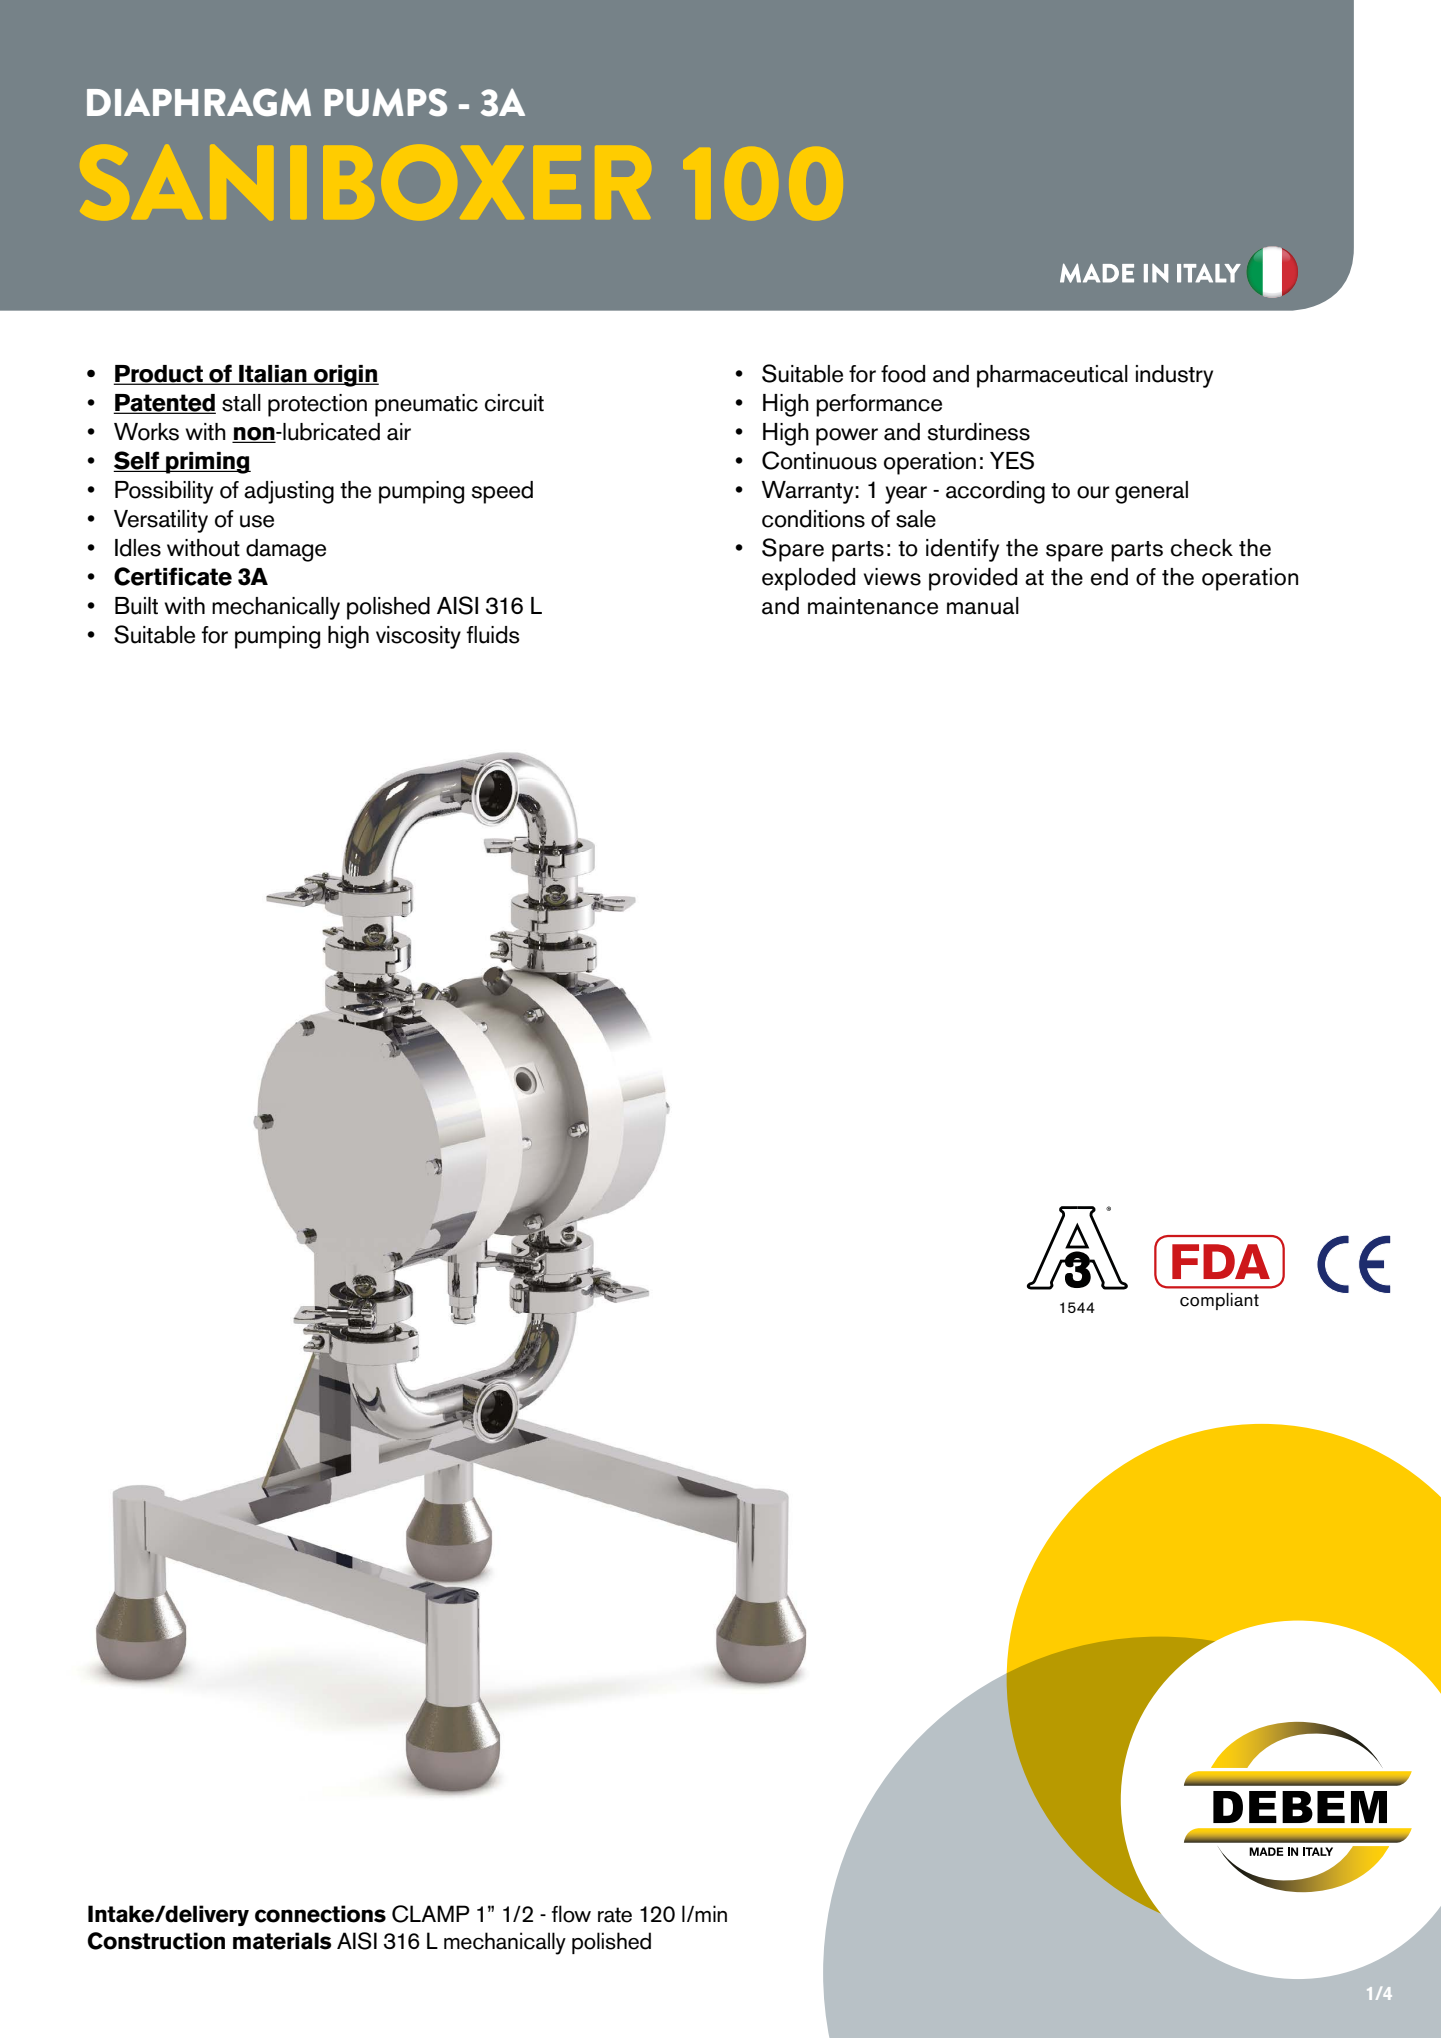 The height and width of the screenshot is (2038, 1441). I want to click on pharmaceutical, so click(1052, 376).
